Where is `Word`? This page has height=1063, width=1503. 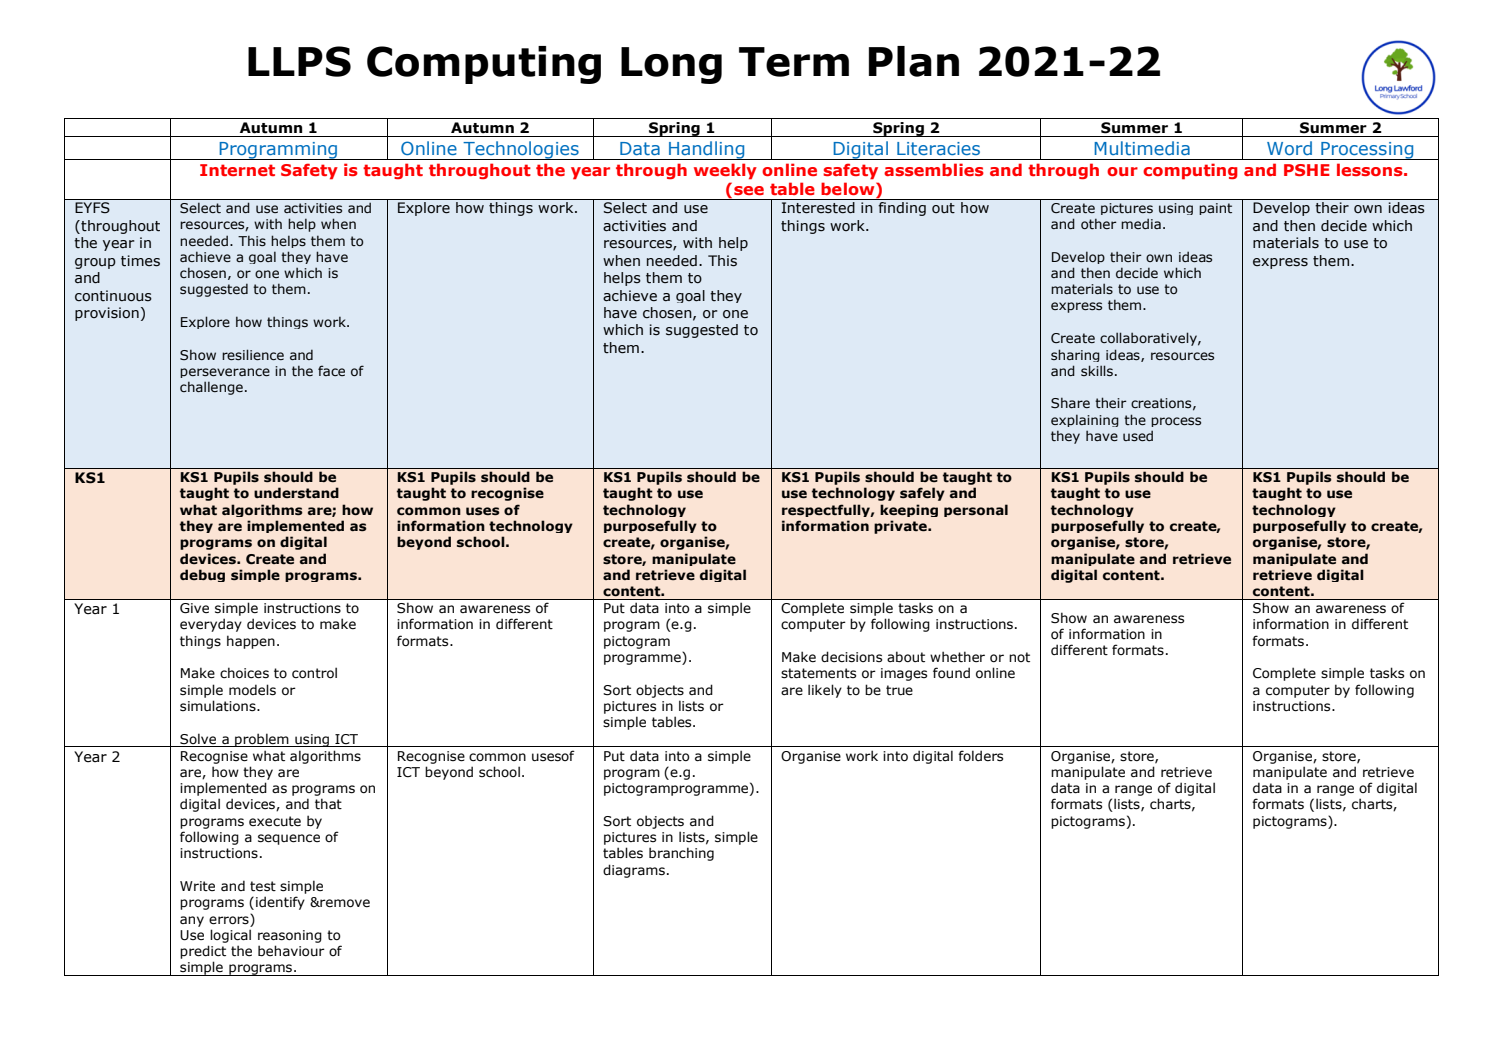 Word is located at coordinates (1289, 148).
